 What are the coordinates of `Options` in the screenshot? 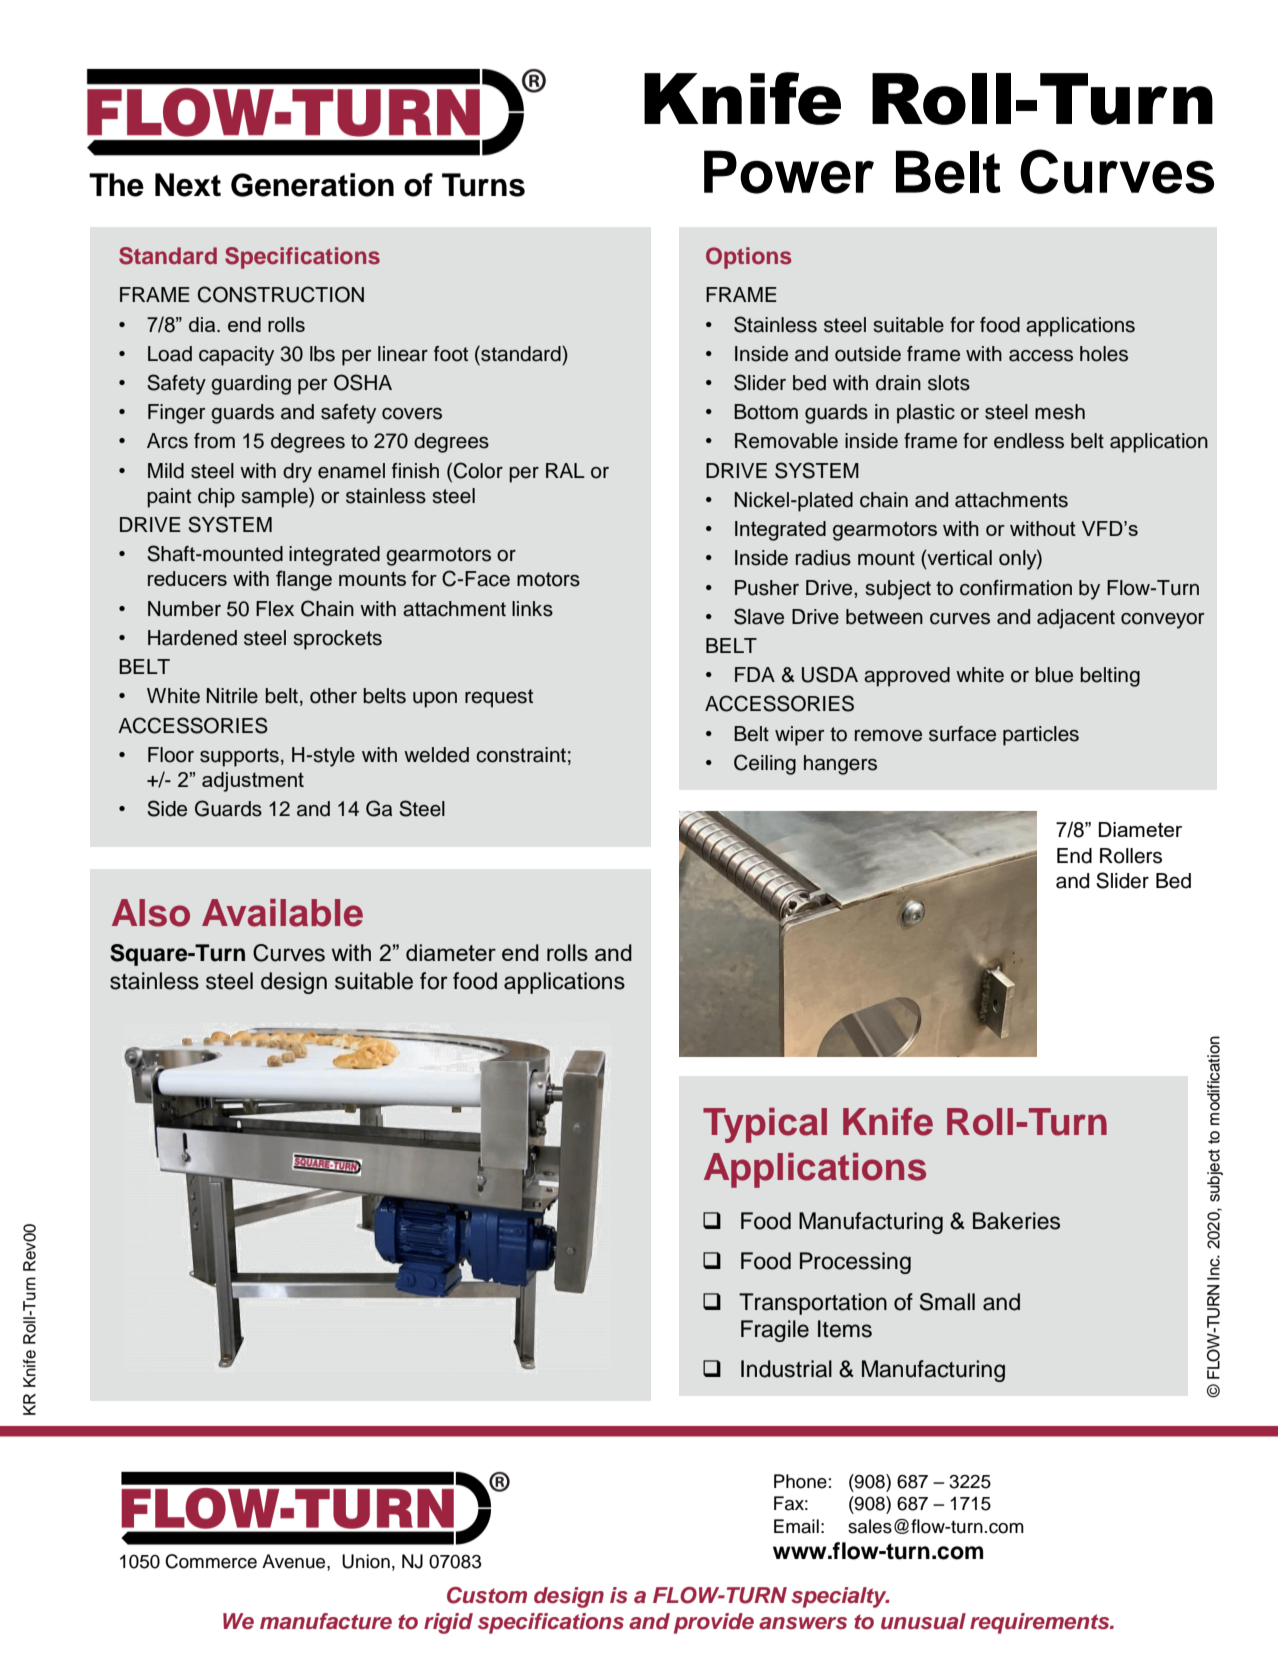 It's located at (748, 258).
